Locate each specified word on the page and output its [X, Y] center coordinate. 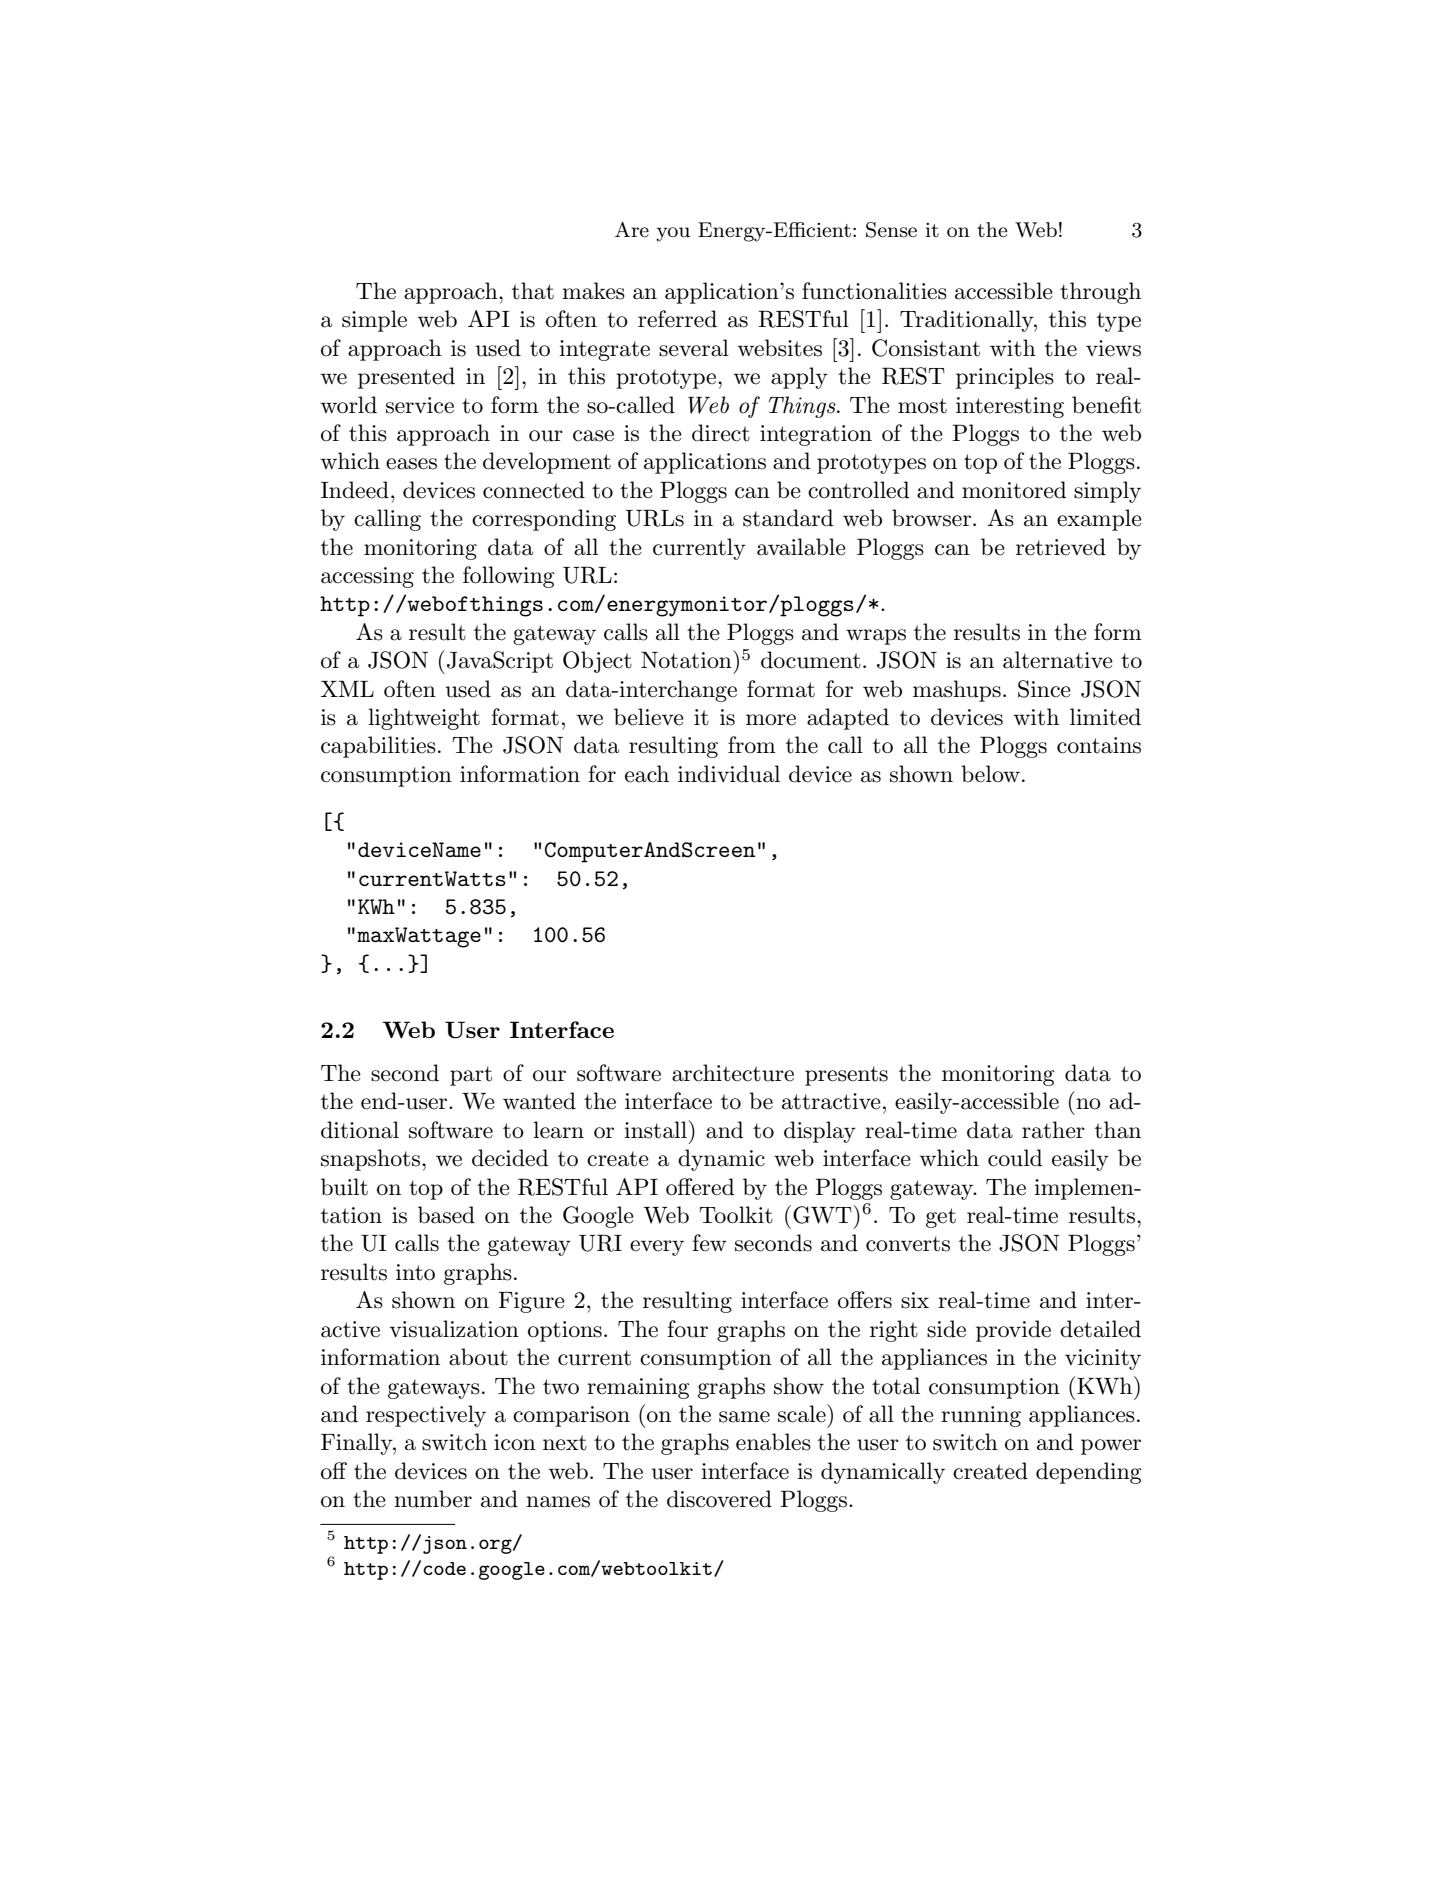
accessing [367, 577]
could [1015, 1158]
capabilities [378, 747]
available [801, 547]
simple [374, 321]
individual [729, 774]
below [990, 774]
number [433, 1499]
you [673, 234]
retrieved [1061, 547]
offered [700, 1187]
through [1100, 293]
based [446, 1215]
